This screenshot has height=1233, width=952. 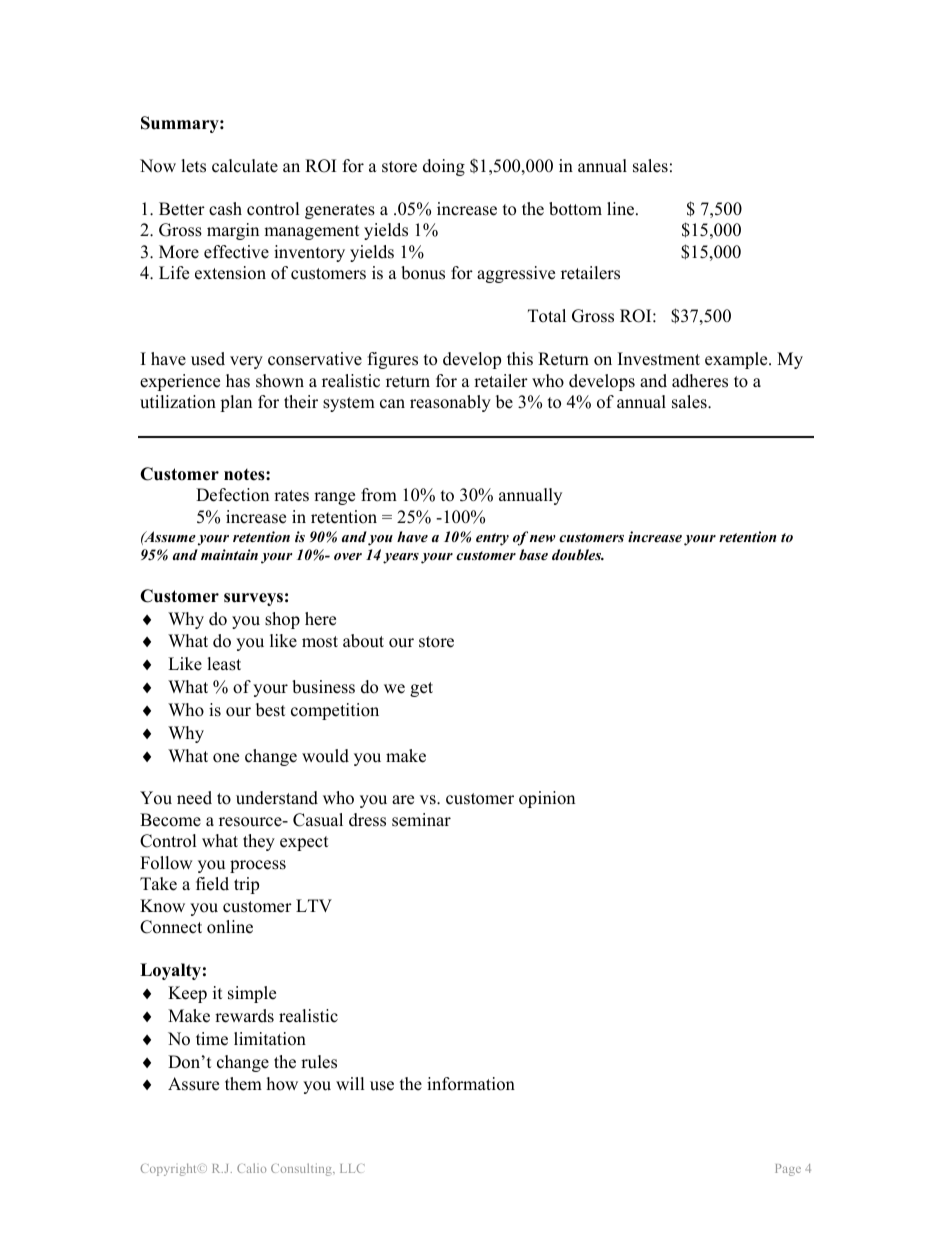 I want to click on bottom, so click(x=575, y=209).
